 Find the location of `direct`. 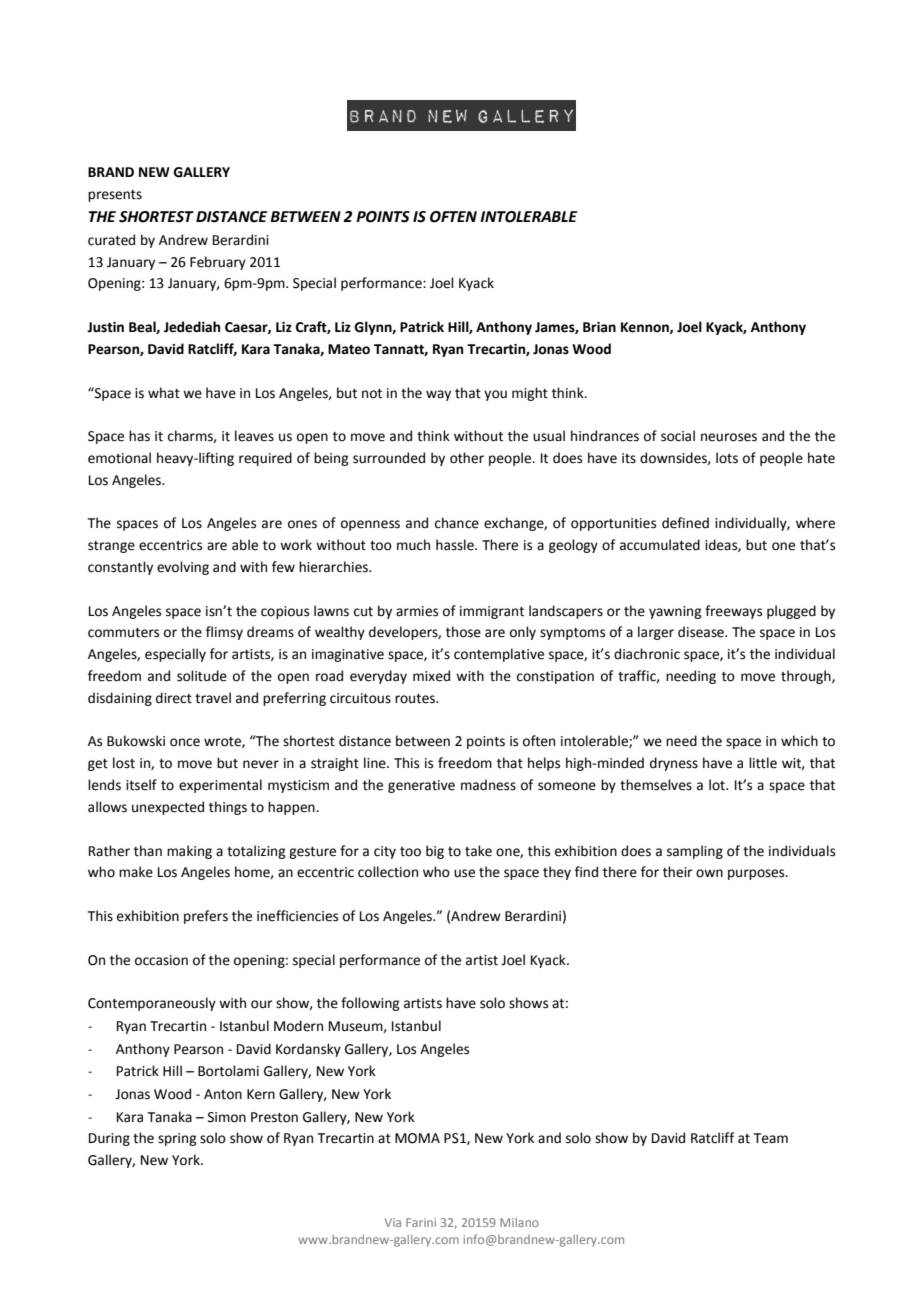

direct is located at coordinates (174, 698).
